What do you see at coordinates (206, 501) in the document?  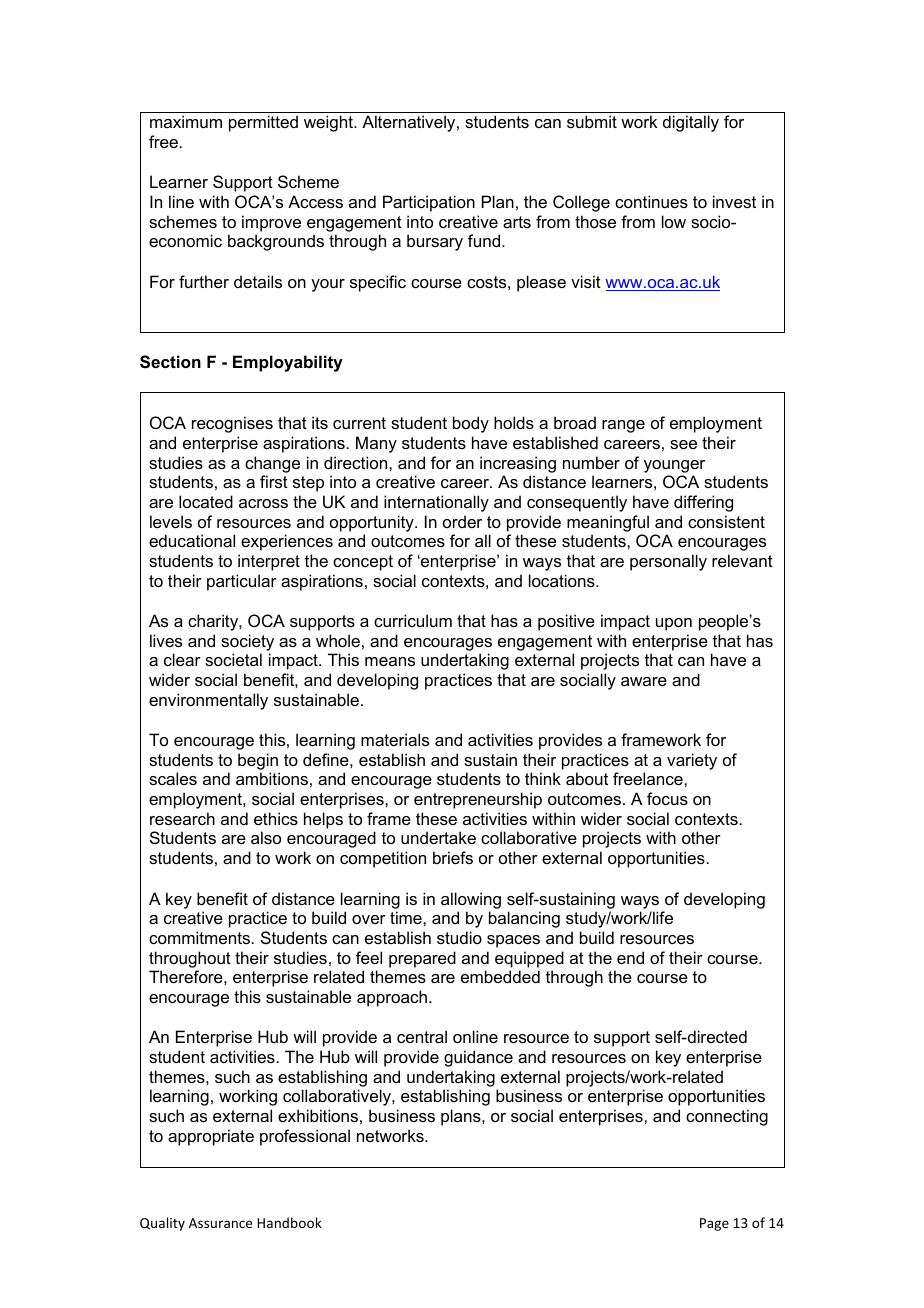 I see `located` at bounding box center [206, 501].
